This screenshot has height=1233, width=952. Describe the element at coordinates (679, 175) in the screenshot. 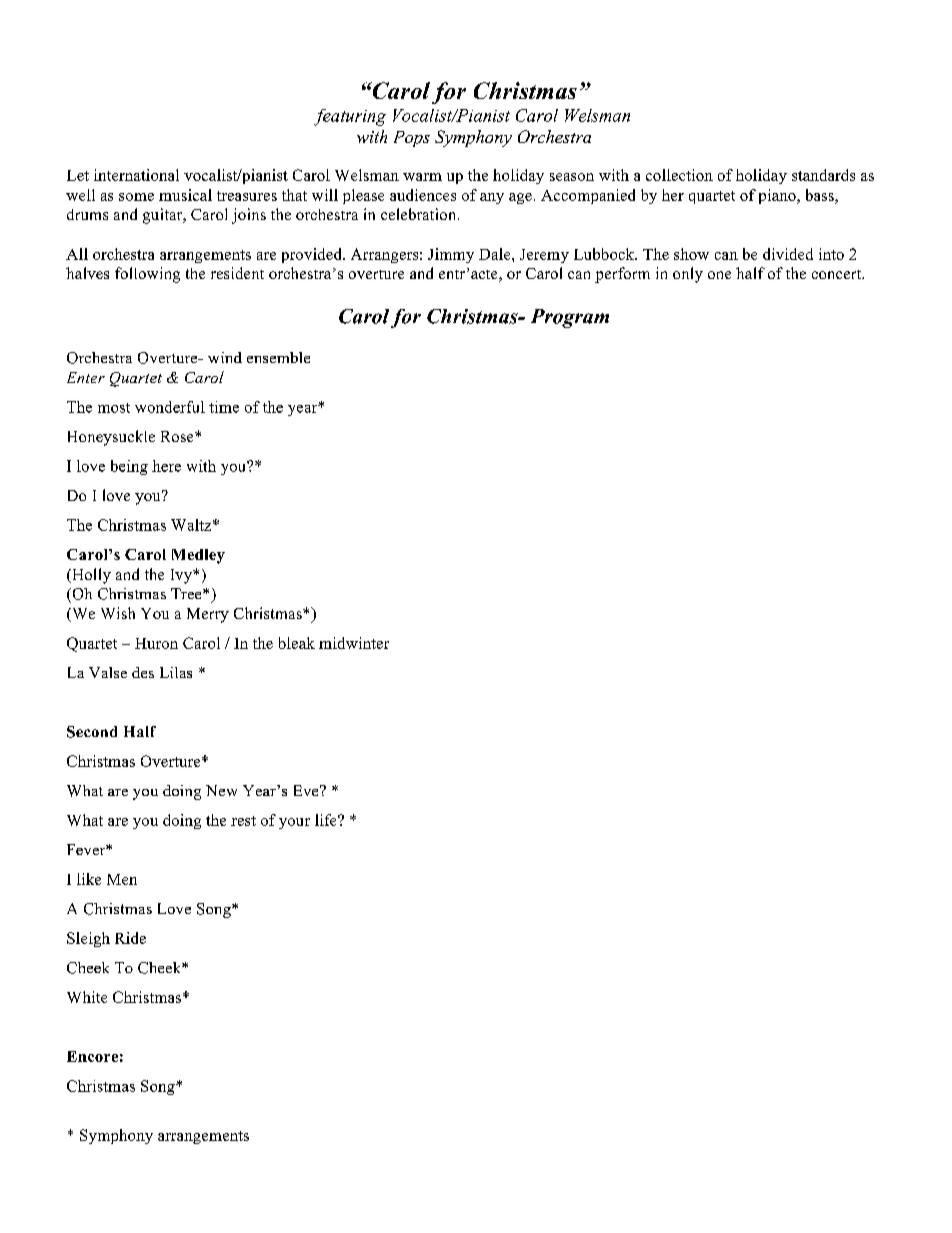

I see `collection` at that location.
